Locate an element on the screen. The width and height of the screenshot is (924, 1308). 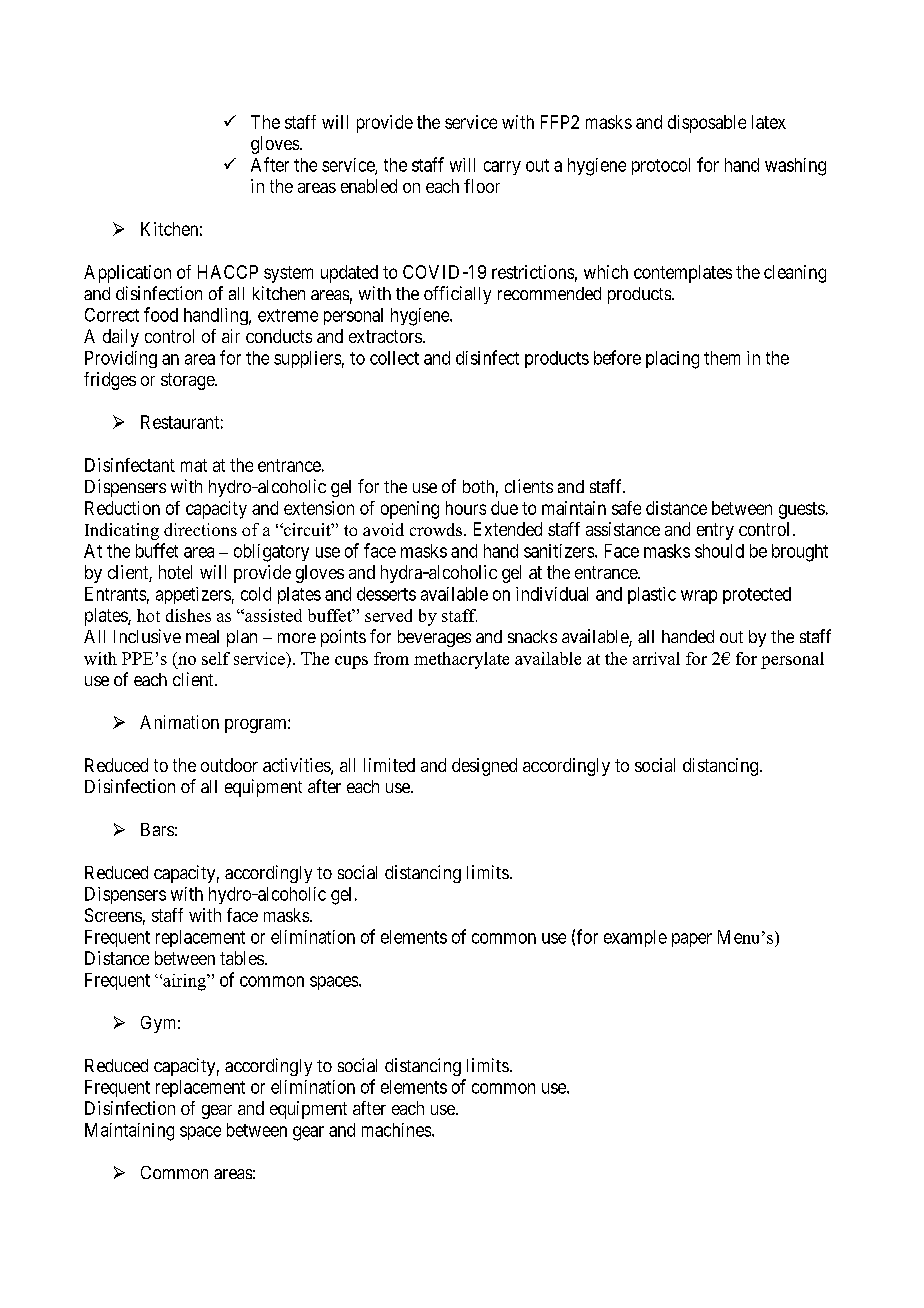
hours is located at coordinates (466, 508).
